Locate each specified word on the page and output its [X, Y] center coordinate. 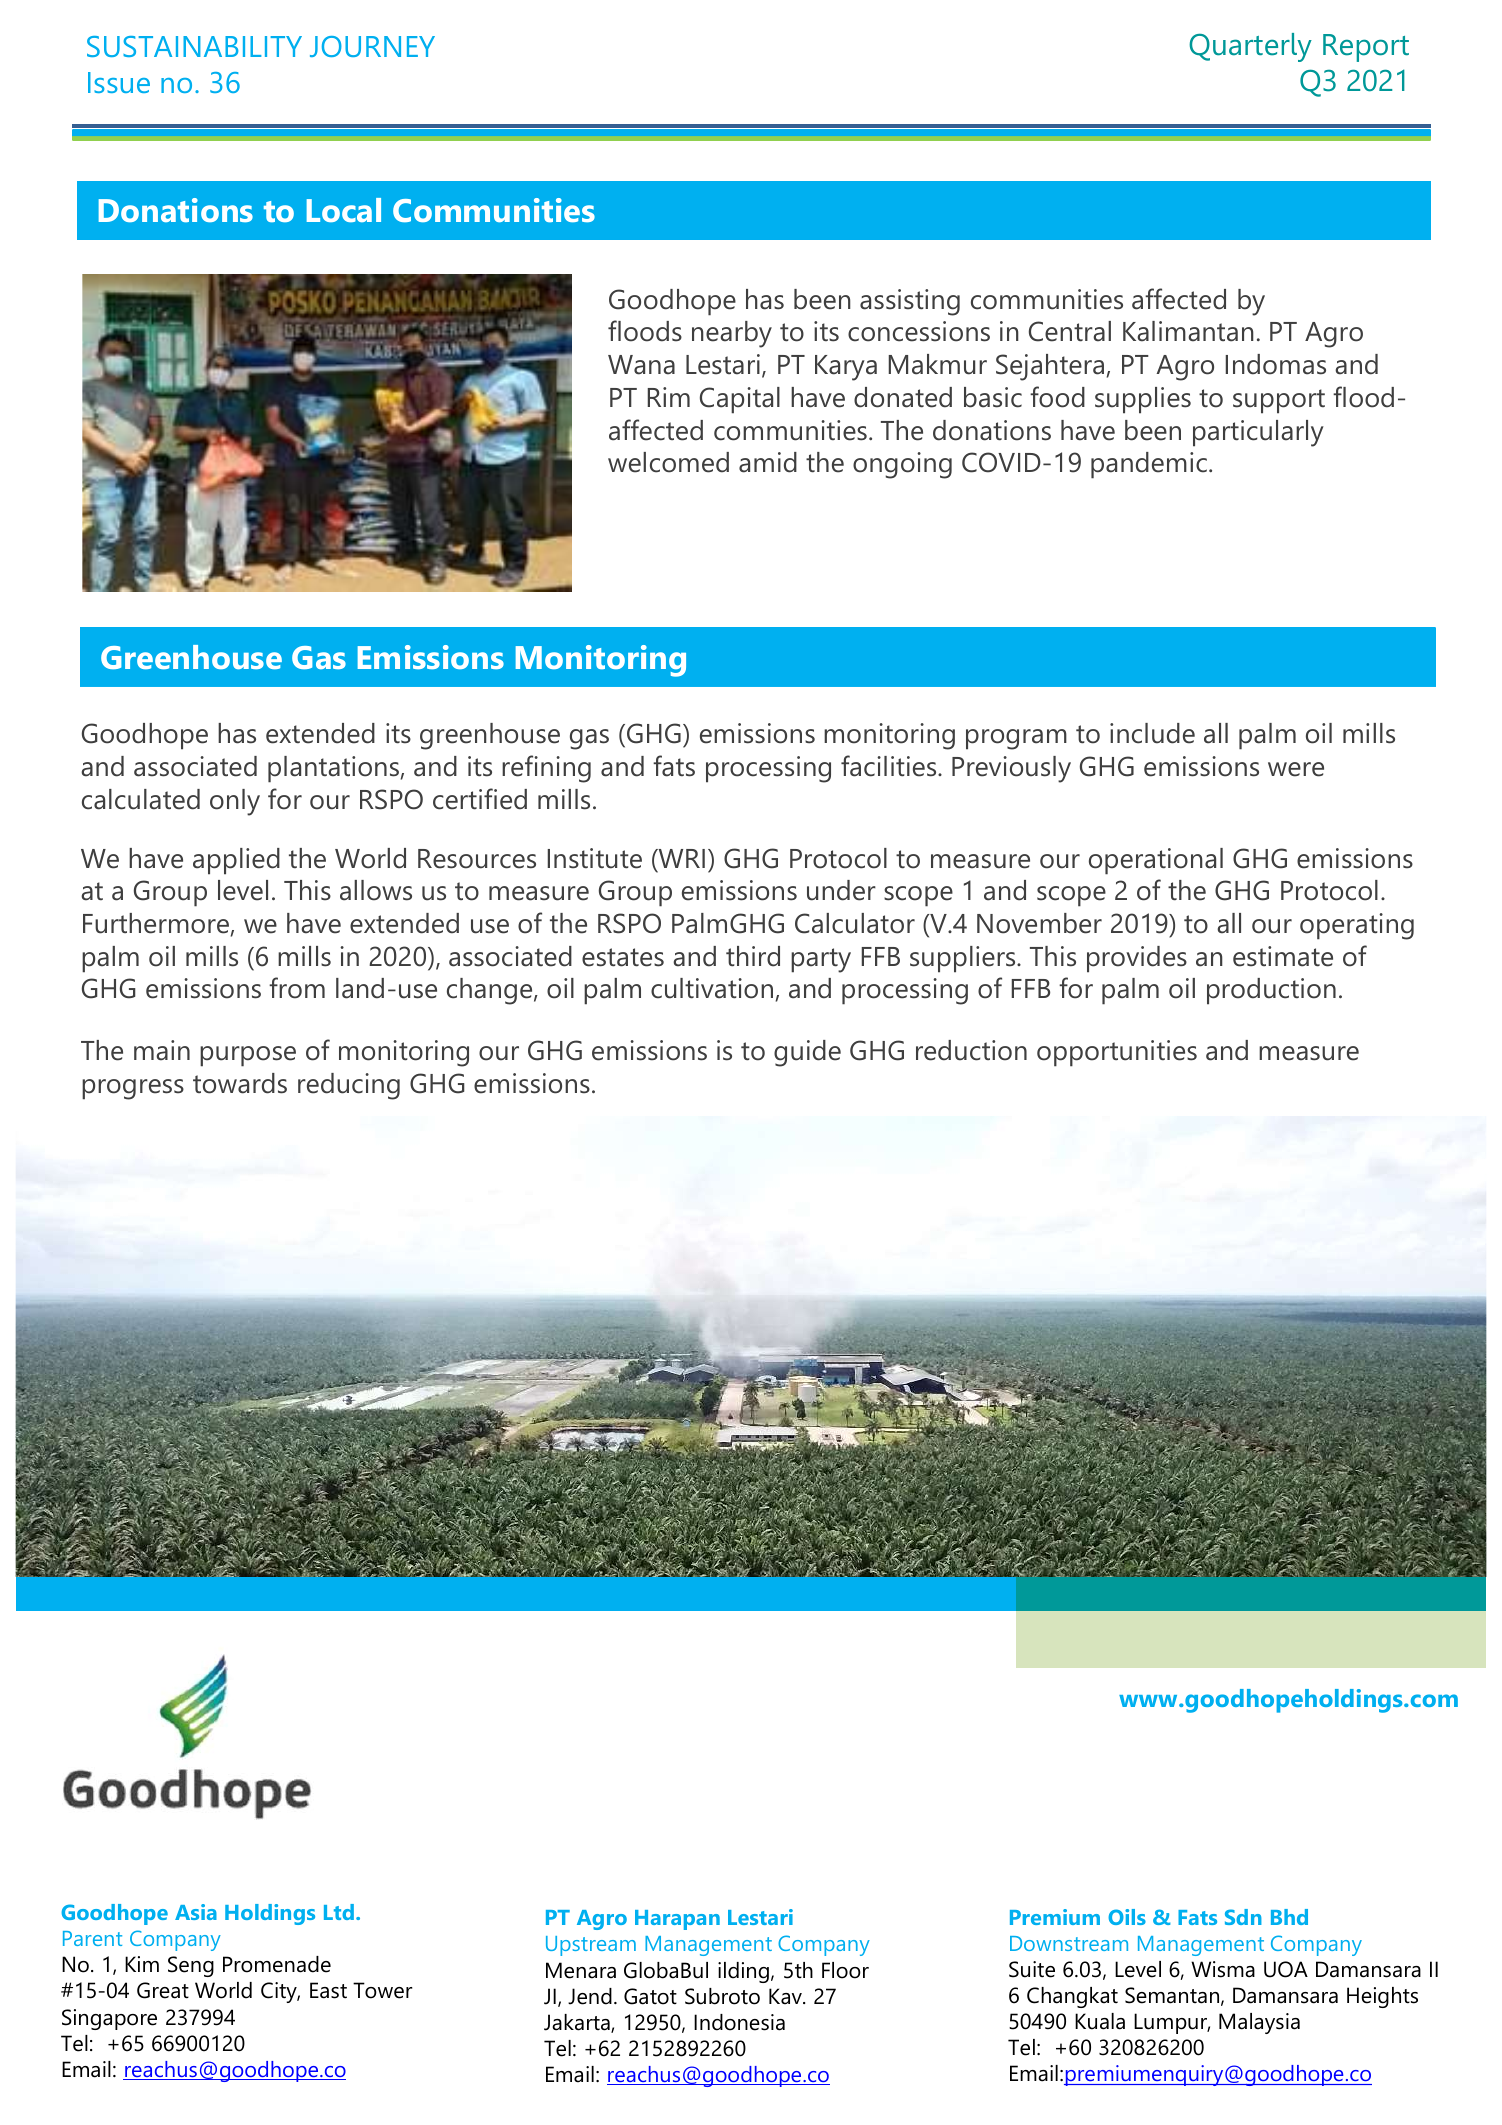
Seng [191, 1966]
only [235, 802]
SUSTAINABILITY [194, 46]
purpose [248, 1056]
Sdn [1243, 1917]
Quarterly [1250, 47]
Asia [196, 1912]
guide [807, 1053]
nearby [732, 334]
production [1271, 991]
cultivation [712, 988]
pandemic [1149, 465]
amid [768, 462]
